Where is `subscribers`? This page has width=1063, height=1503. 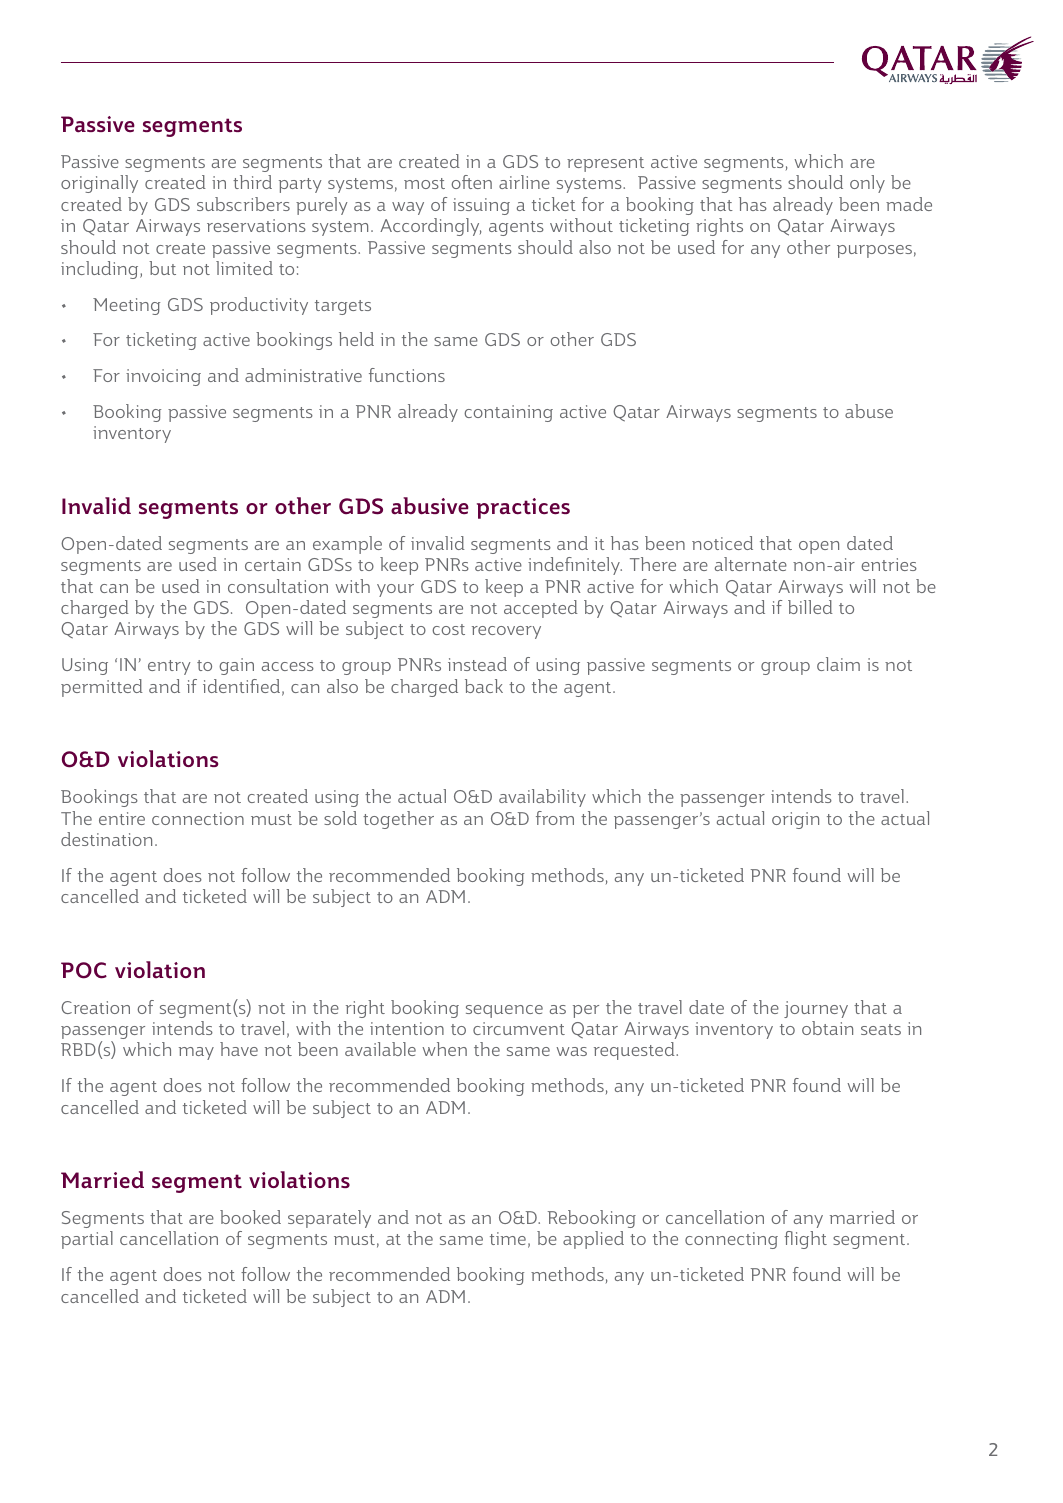 subscribers is located at coordinates (243, 204).
